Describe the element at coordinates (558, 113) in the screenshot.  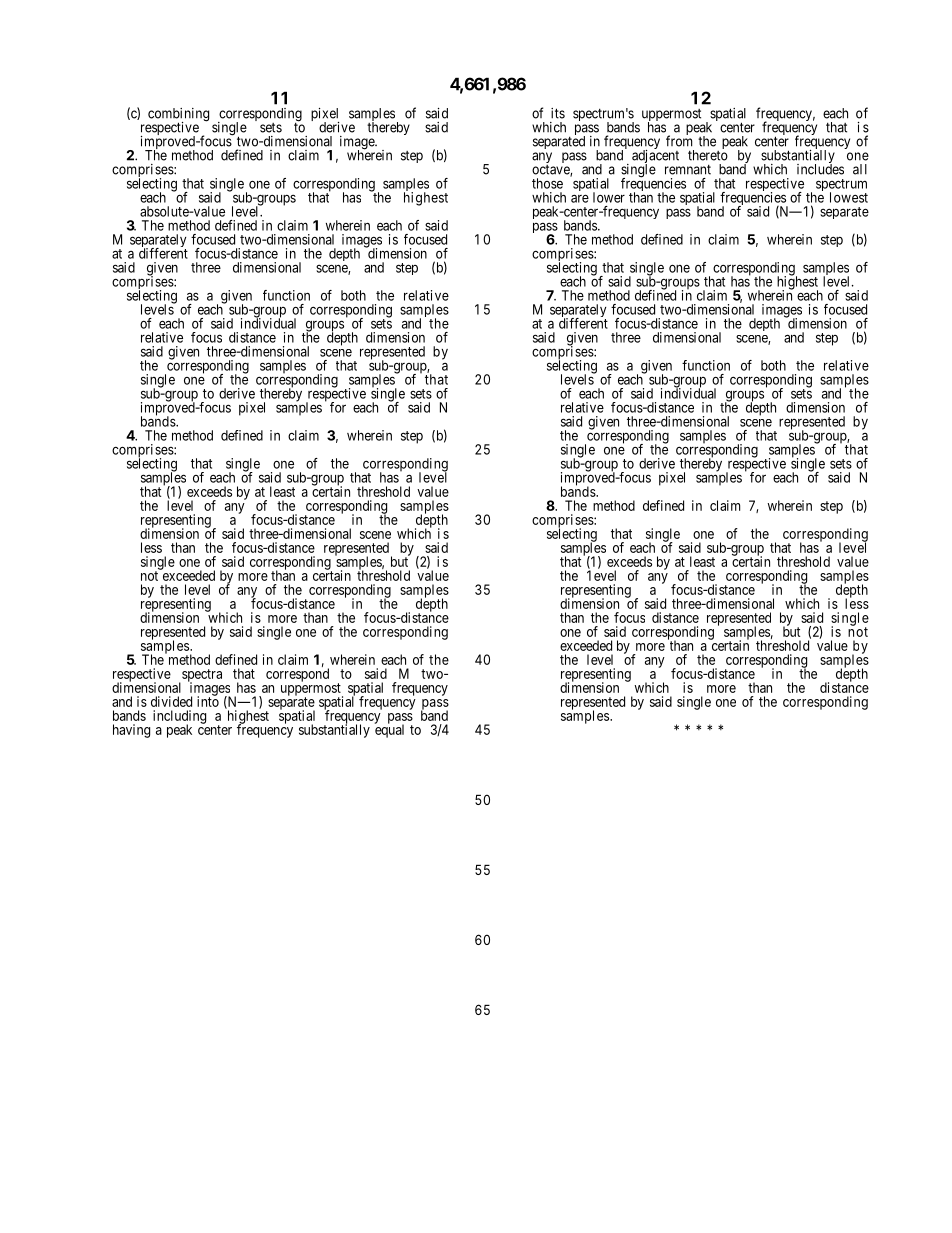
I see `its` at that location.
